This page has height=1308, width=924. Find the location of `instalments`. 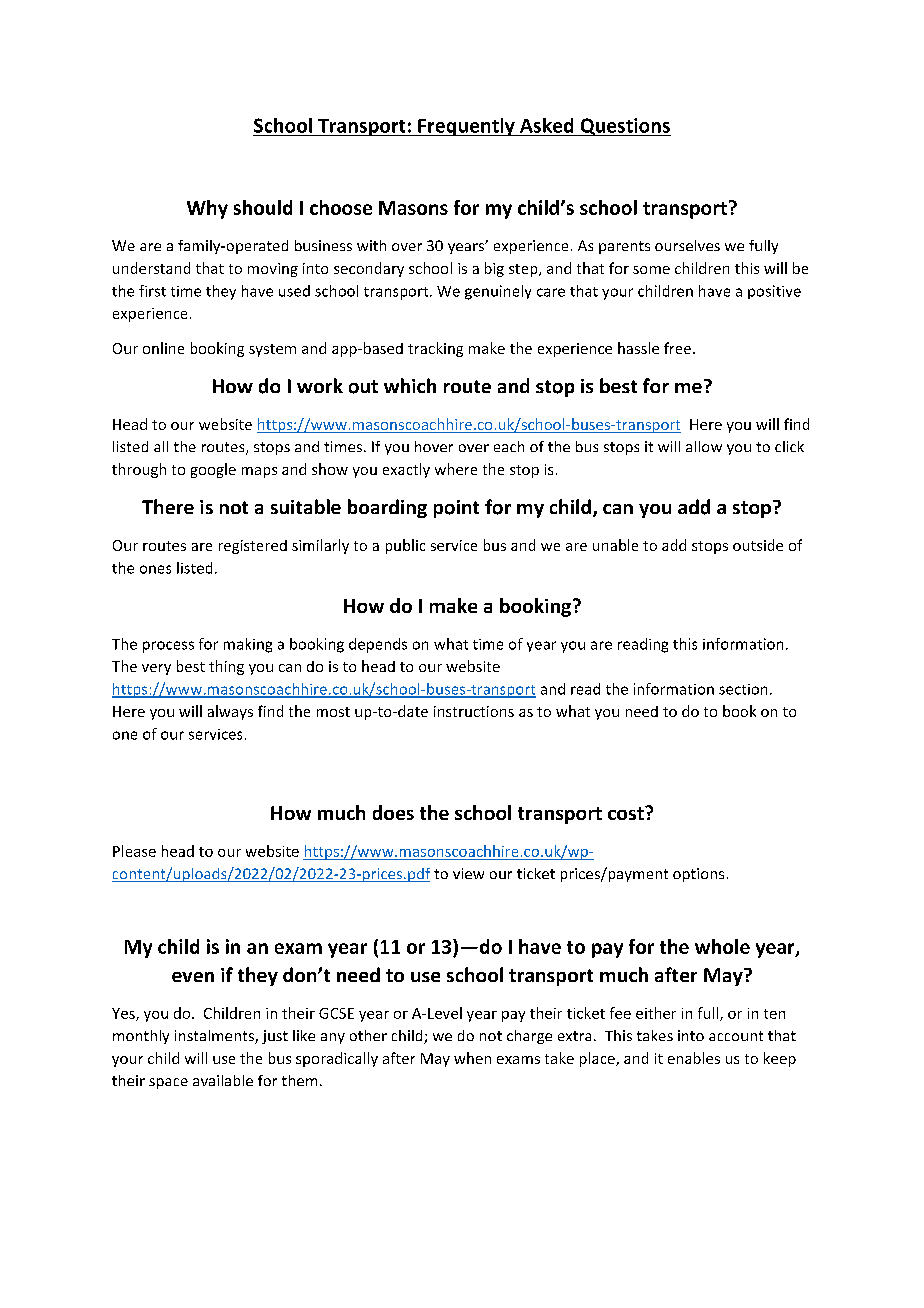

instalments is located at coordinates (215, 1037).
